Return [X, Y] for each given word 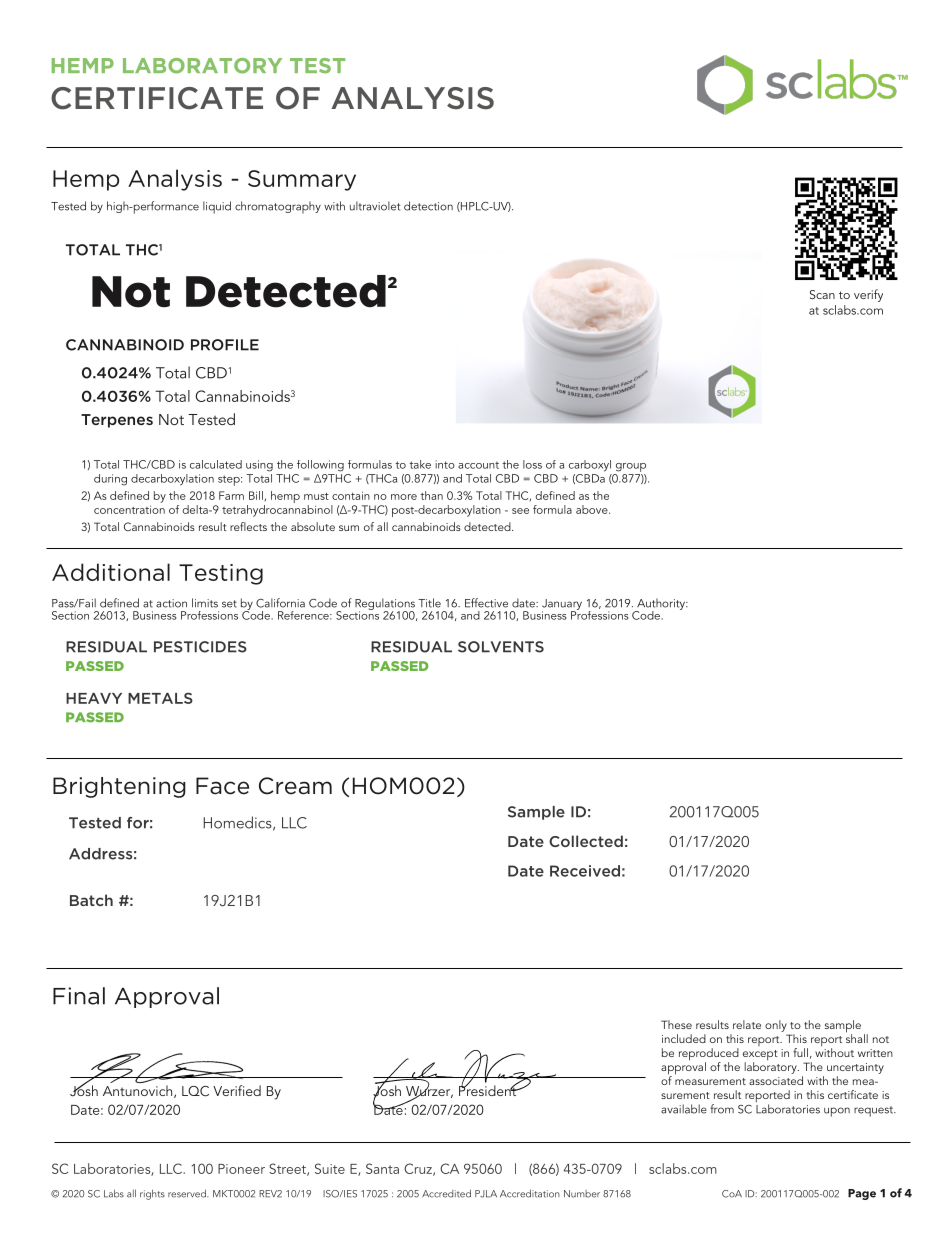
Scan [822, 294]
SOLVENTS [501, 647]
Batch [91, 900]
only [776, 1026]
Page [862, 1194]
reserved [188, 1193]
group [631, 467]
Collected [586, 841]
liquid [217, 207]
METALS [160, 698]
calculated [216, 464]
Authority [661, 605]
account [478, 465]
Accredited [446, 1193]
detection [428, 206]
